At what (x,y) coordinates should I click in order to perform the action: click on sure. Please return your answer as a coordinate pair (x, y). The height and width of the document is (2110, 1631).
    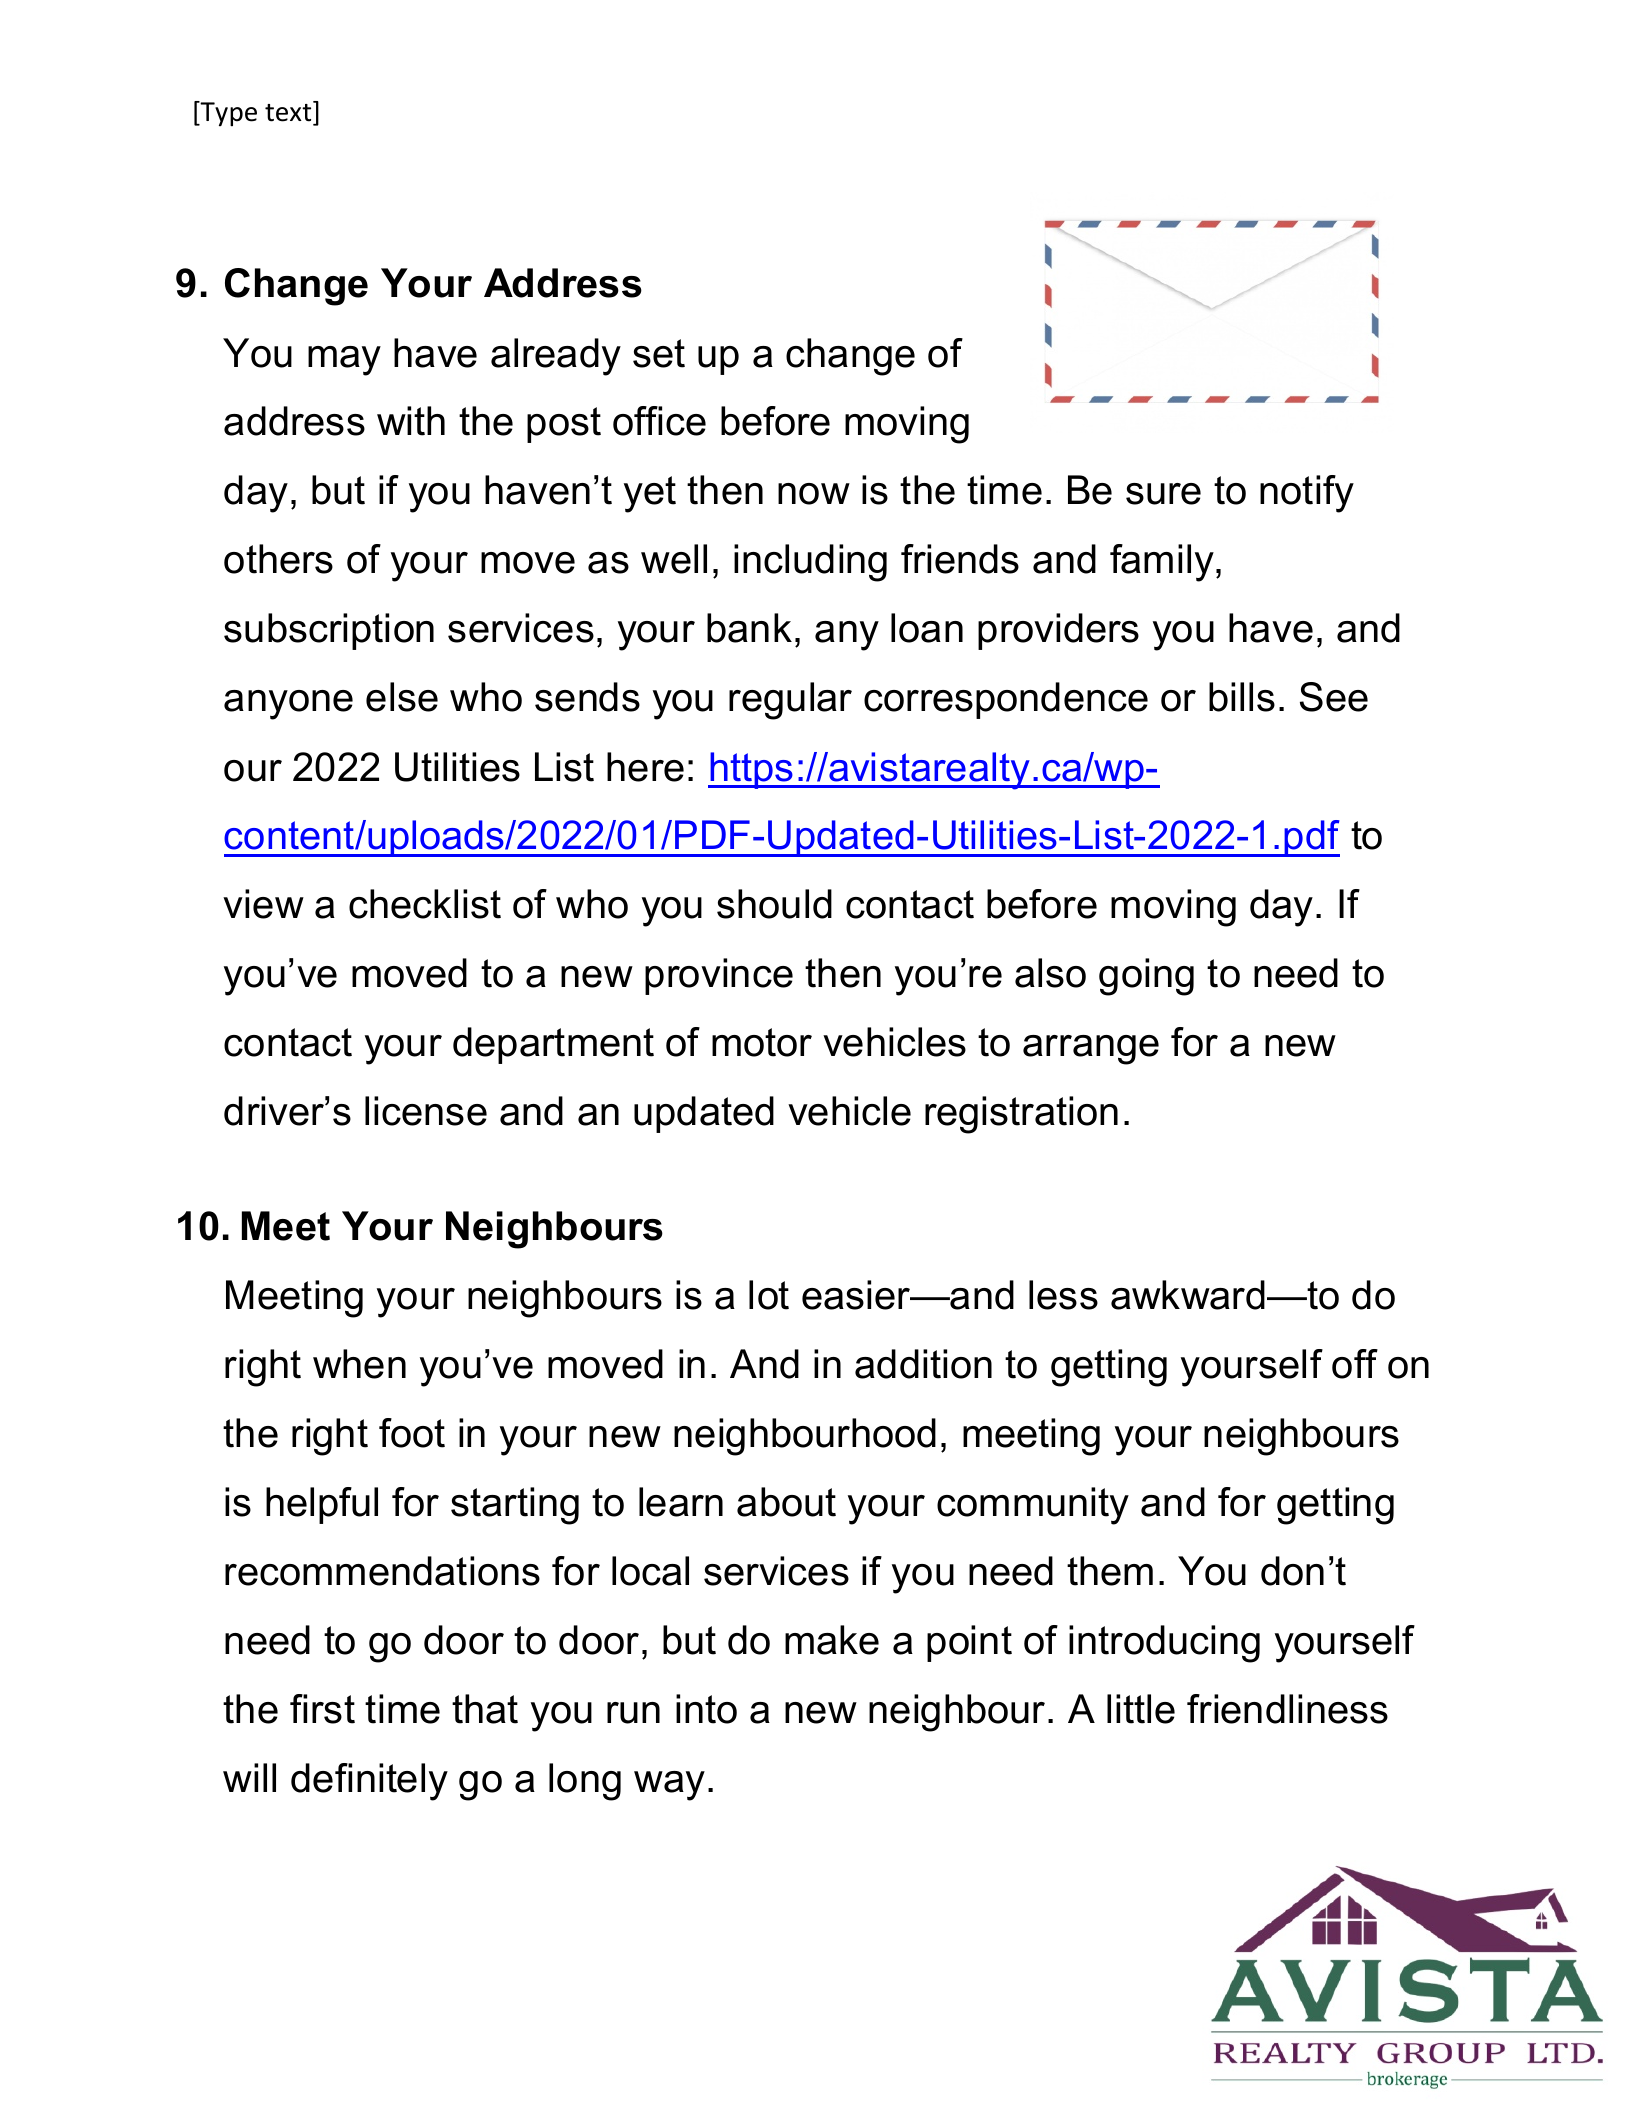
    Looking at the image, I should click on (1163, 494).
